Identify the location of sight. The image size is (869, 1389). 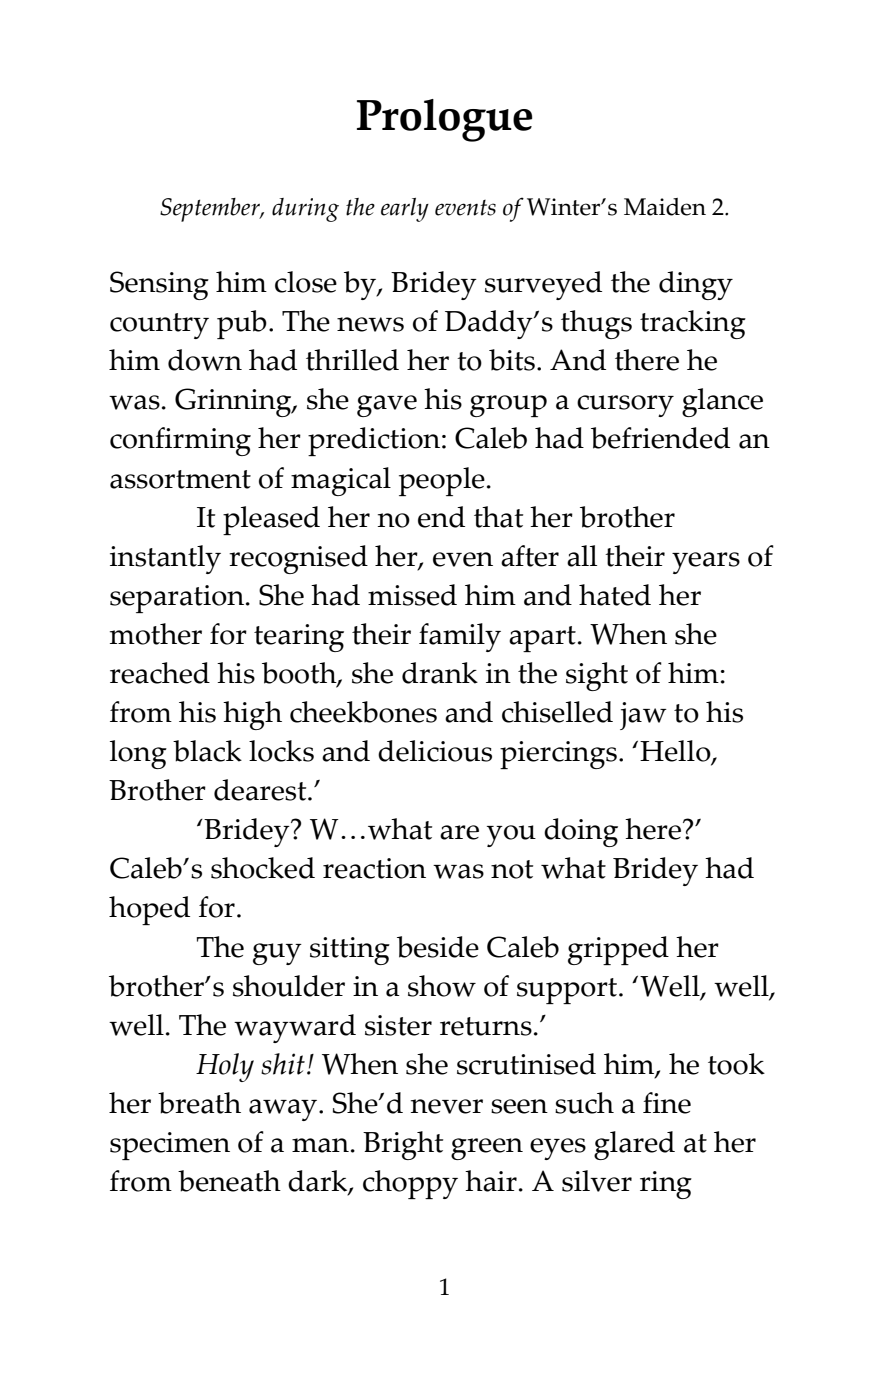
(597, 676).
